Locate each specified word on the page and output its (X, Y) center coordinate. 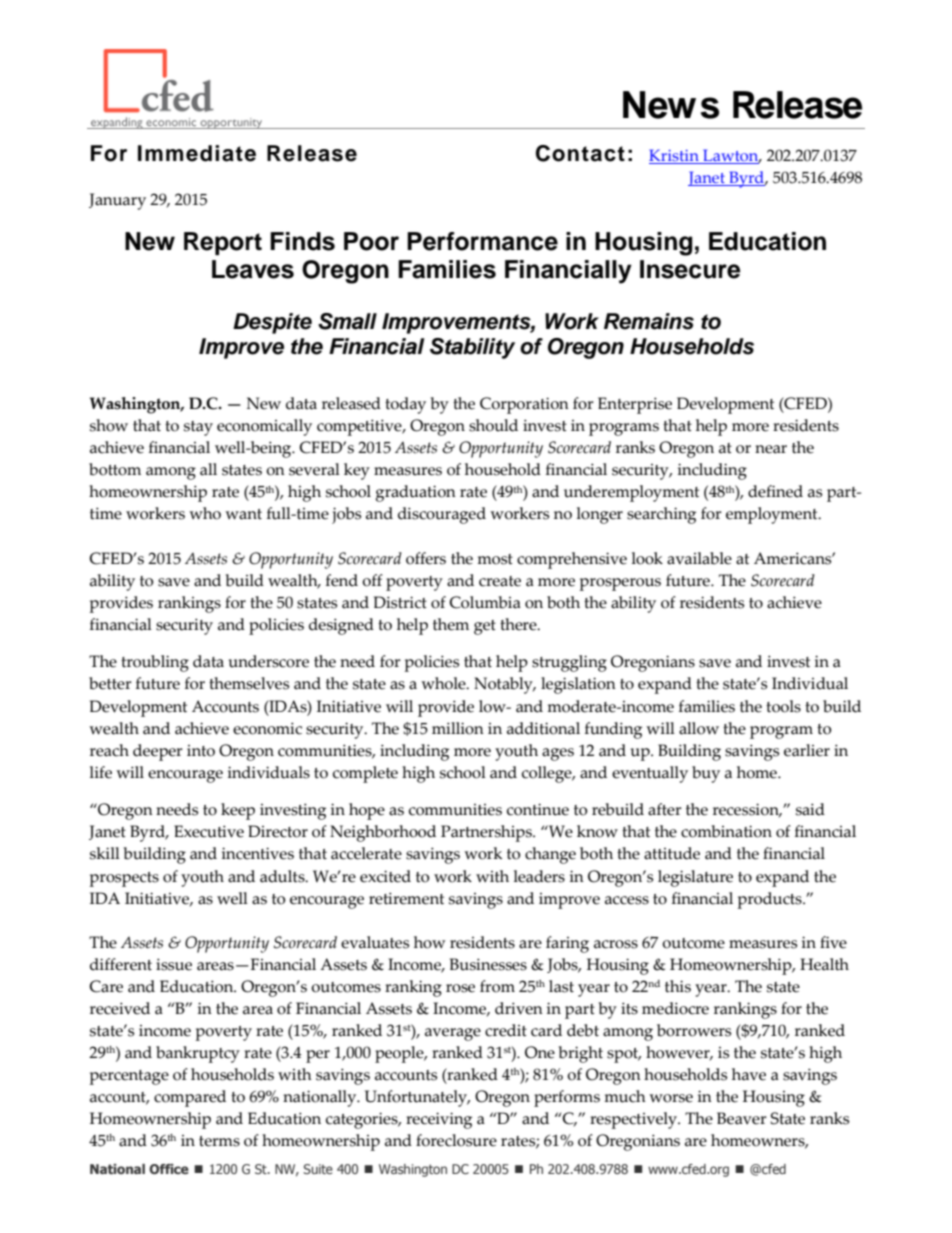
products (771, 900)
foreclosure (456, 1140)
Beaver (742, 1118)
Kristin (675, 156)
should (493, 425)
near (771, 449)
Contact (580, 153)
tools (783, 706)
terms (219, 1141)
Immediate (197, 153)
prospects (124, 879)
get (485, 627)
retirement (406, 898)
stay (198, 428)
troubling (155, 663)
